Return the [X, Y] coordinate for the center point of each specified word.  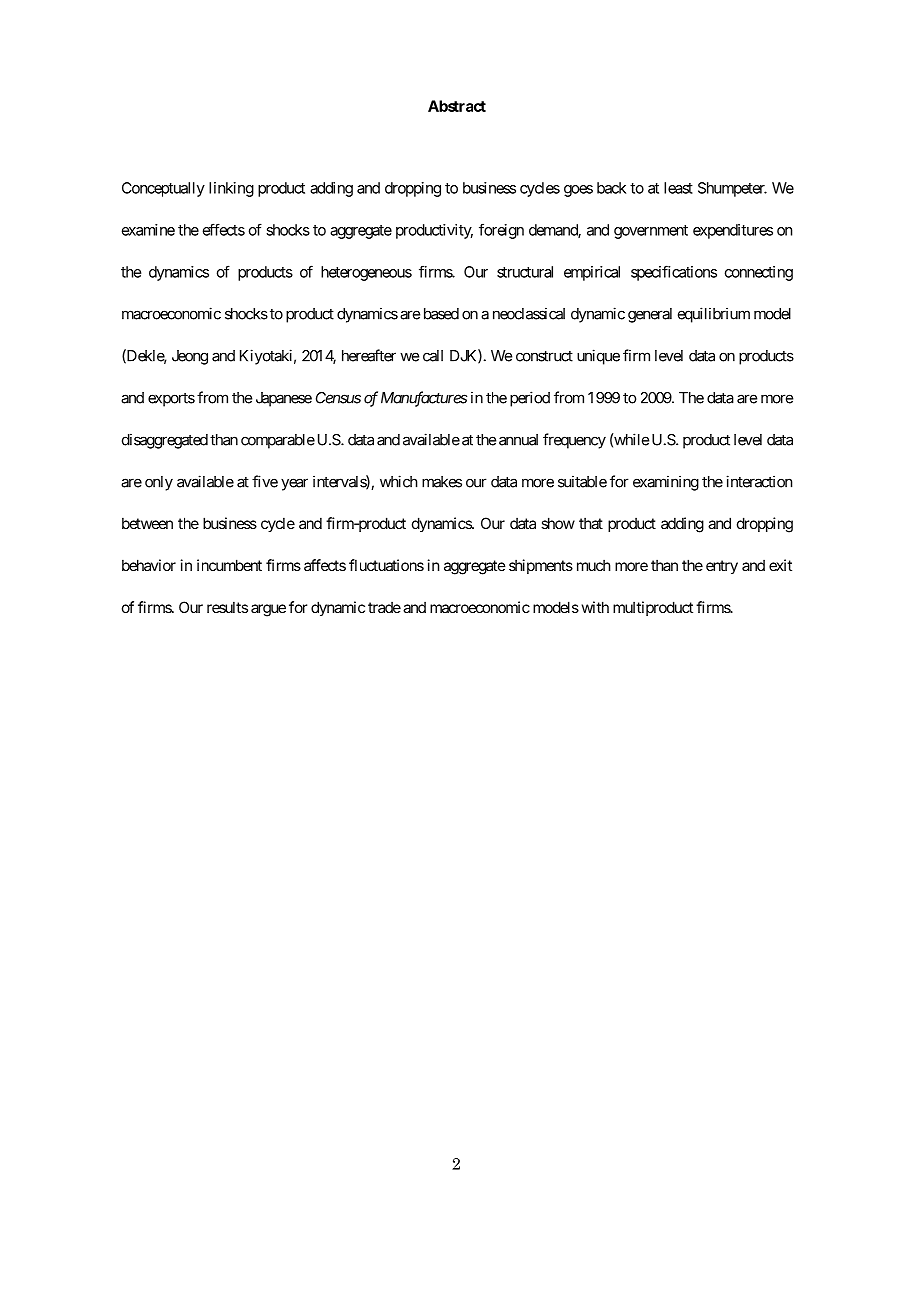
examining [666, 483]
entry [722, 567]
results [227, 607]
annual [518, 440]
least [678, 188]
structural [525, 272]
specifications [674, 273]
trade [384, 607]
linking [231, 189]
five [265, 481]
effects [224, 229]
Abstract [457, 106]
